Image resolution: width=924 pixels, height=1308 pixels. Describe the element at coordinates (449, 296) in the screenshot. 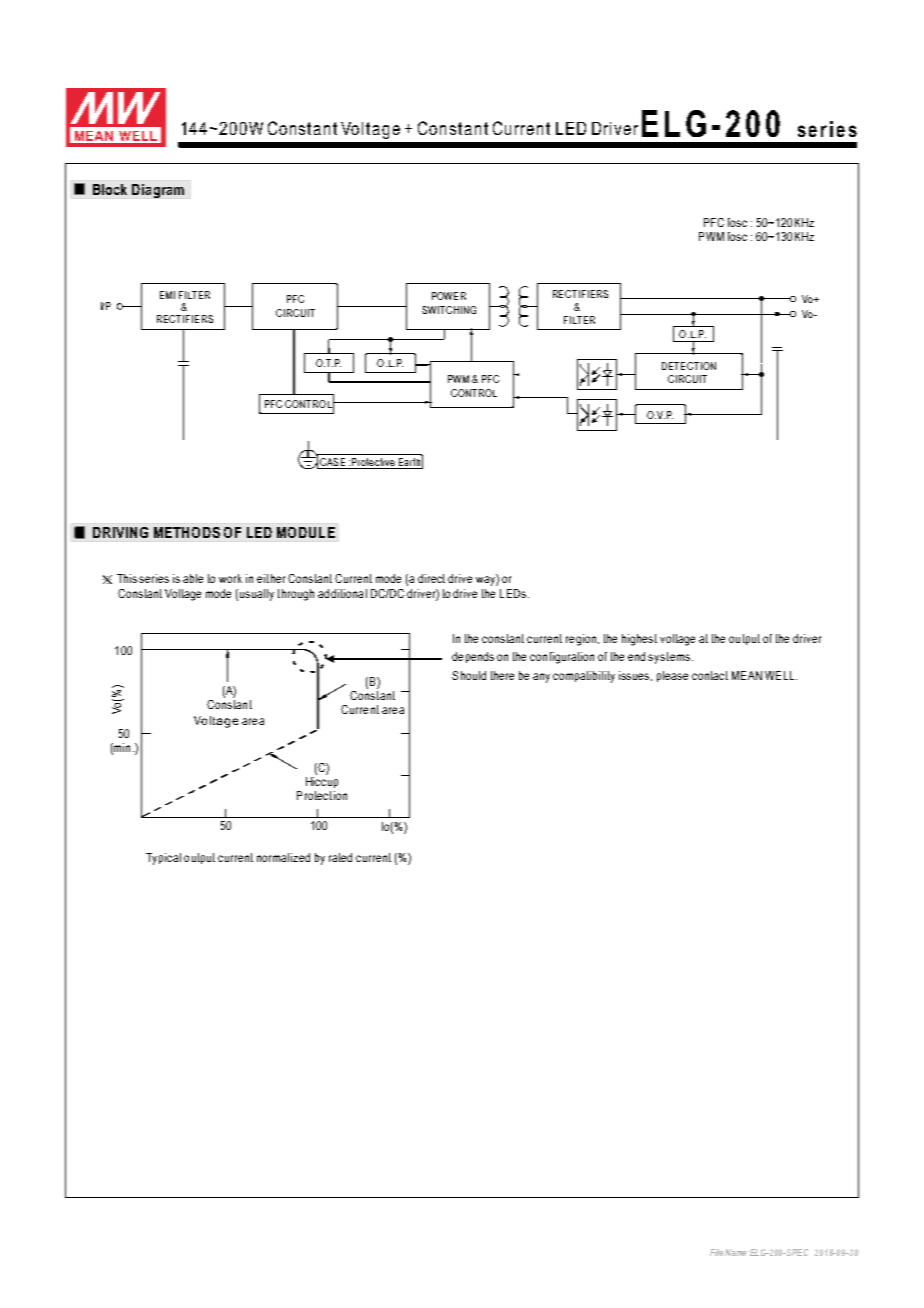

I see `POWER` at that location.
